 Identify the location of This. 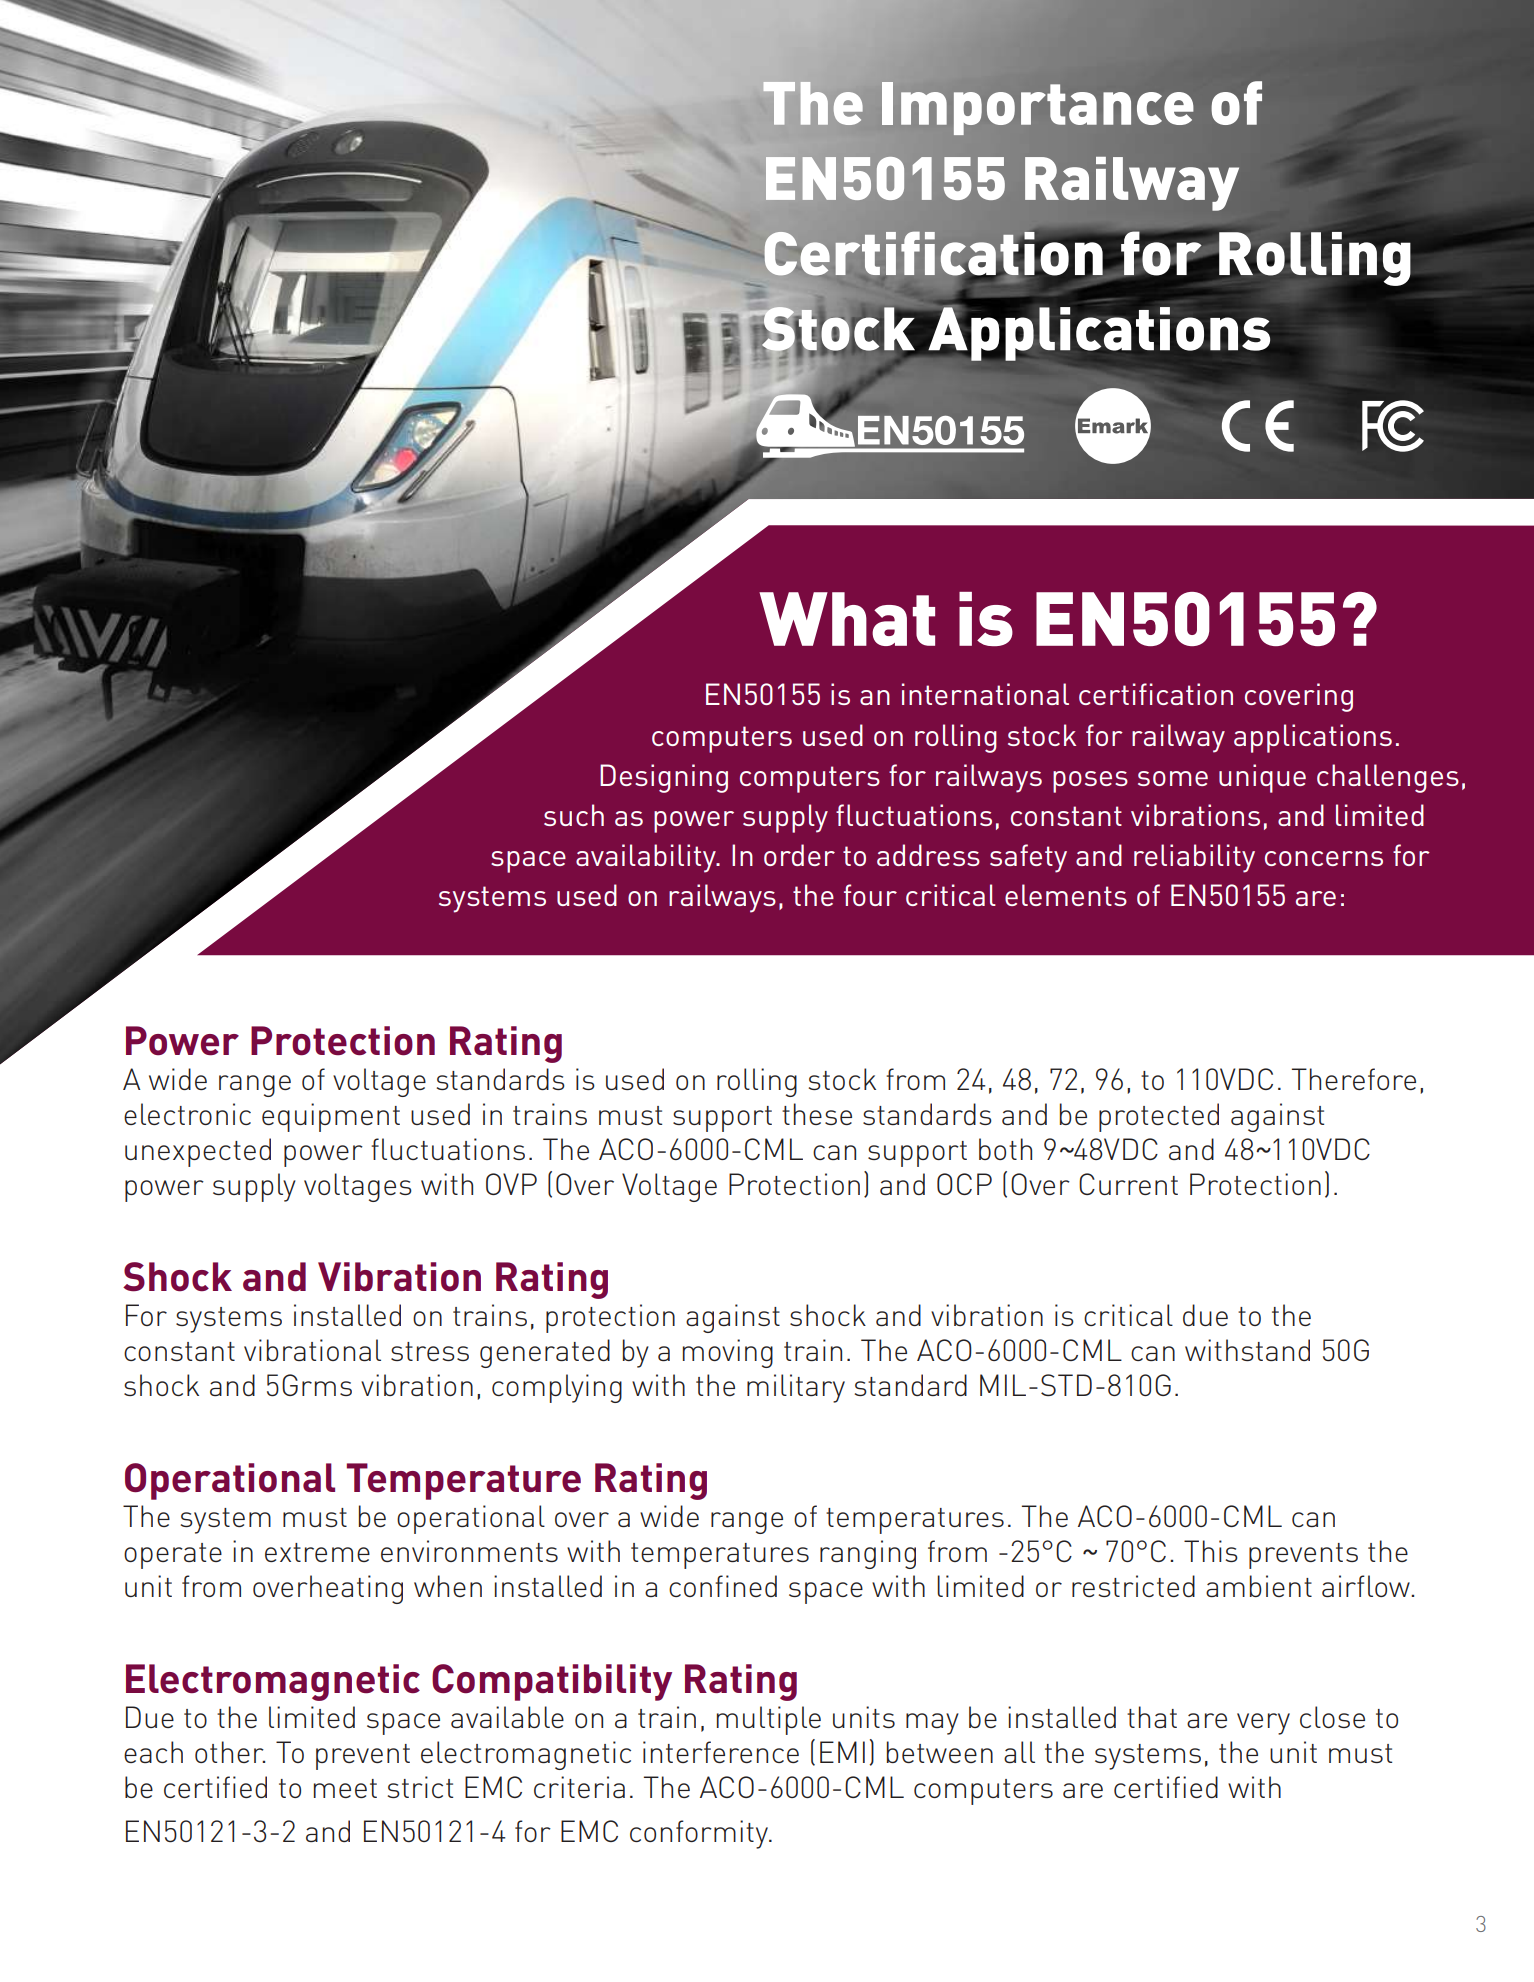
(1211, 1551).
